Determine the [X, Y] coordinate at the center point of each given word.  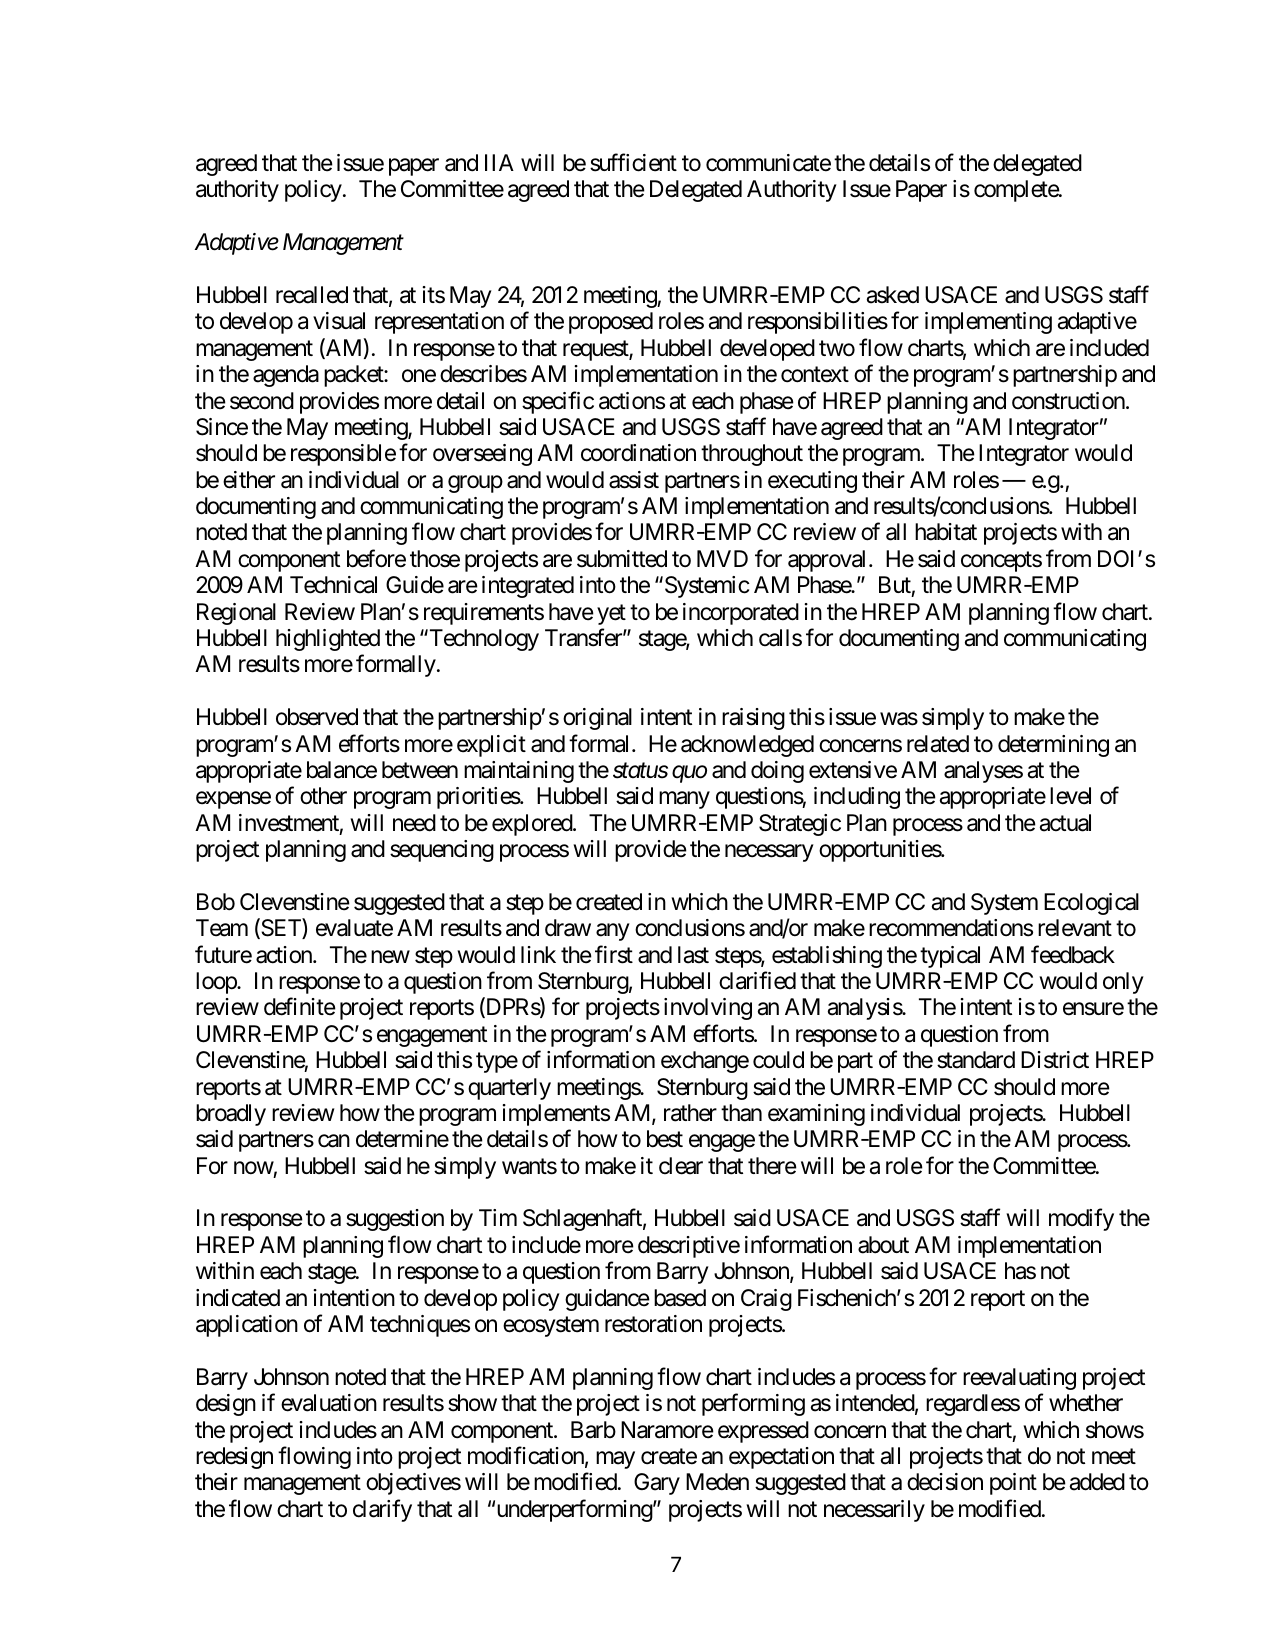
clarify [382, 1510]
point [1013, 1484]
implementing [988, 323]
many [684, 800]
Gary [657, 1484]
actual [1065, 823]
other [323, 796]
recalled [312, 295]
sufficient [633, 162]
